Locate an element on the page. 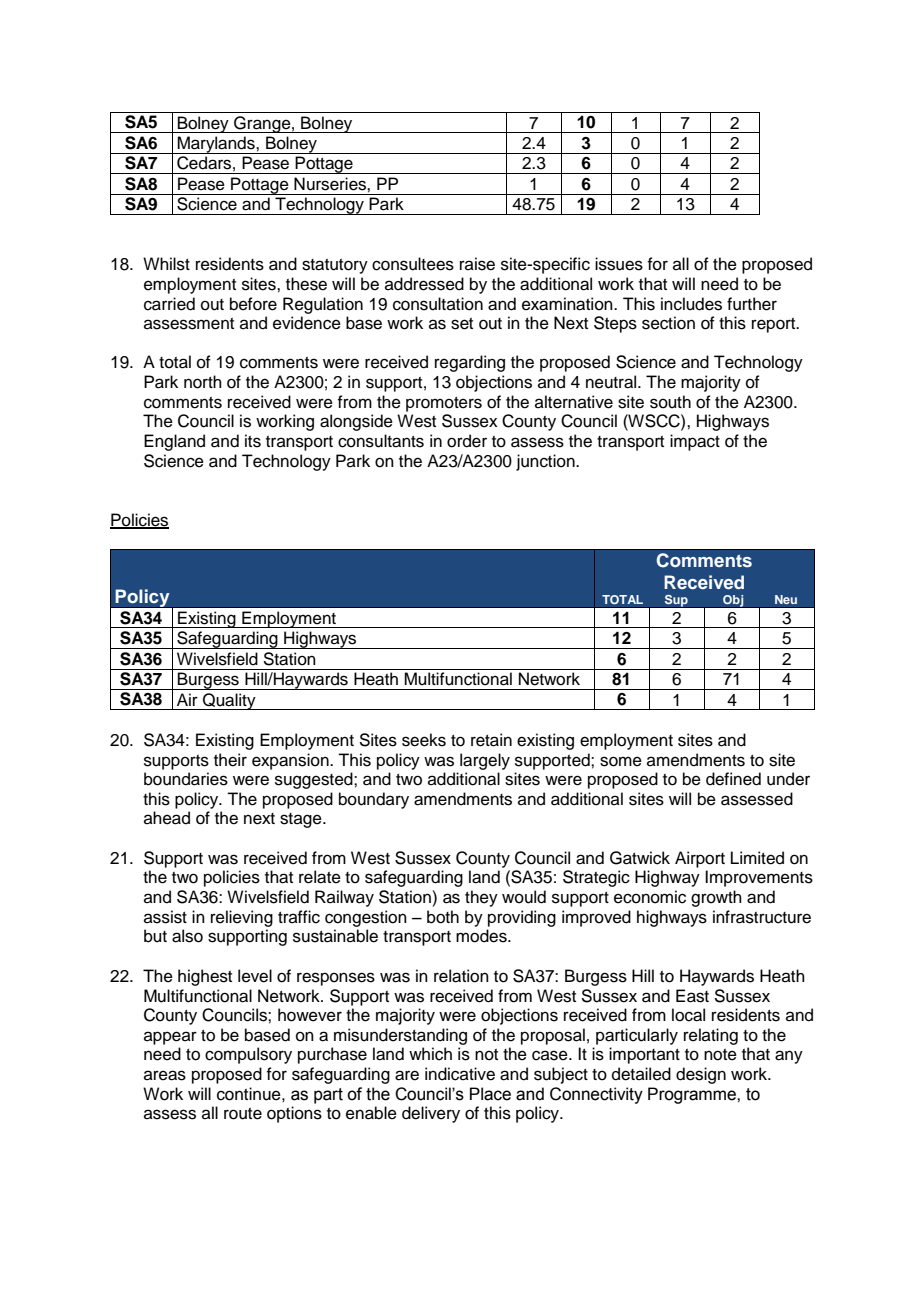 This image has width=924, height=1309. before is located at coordinates (253, 304).
